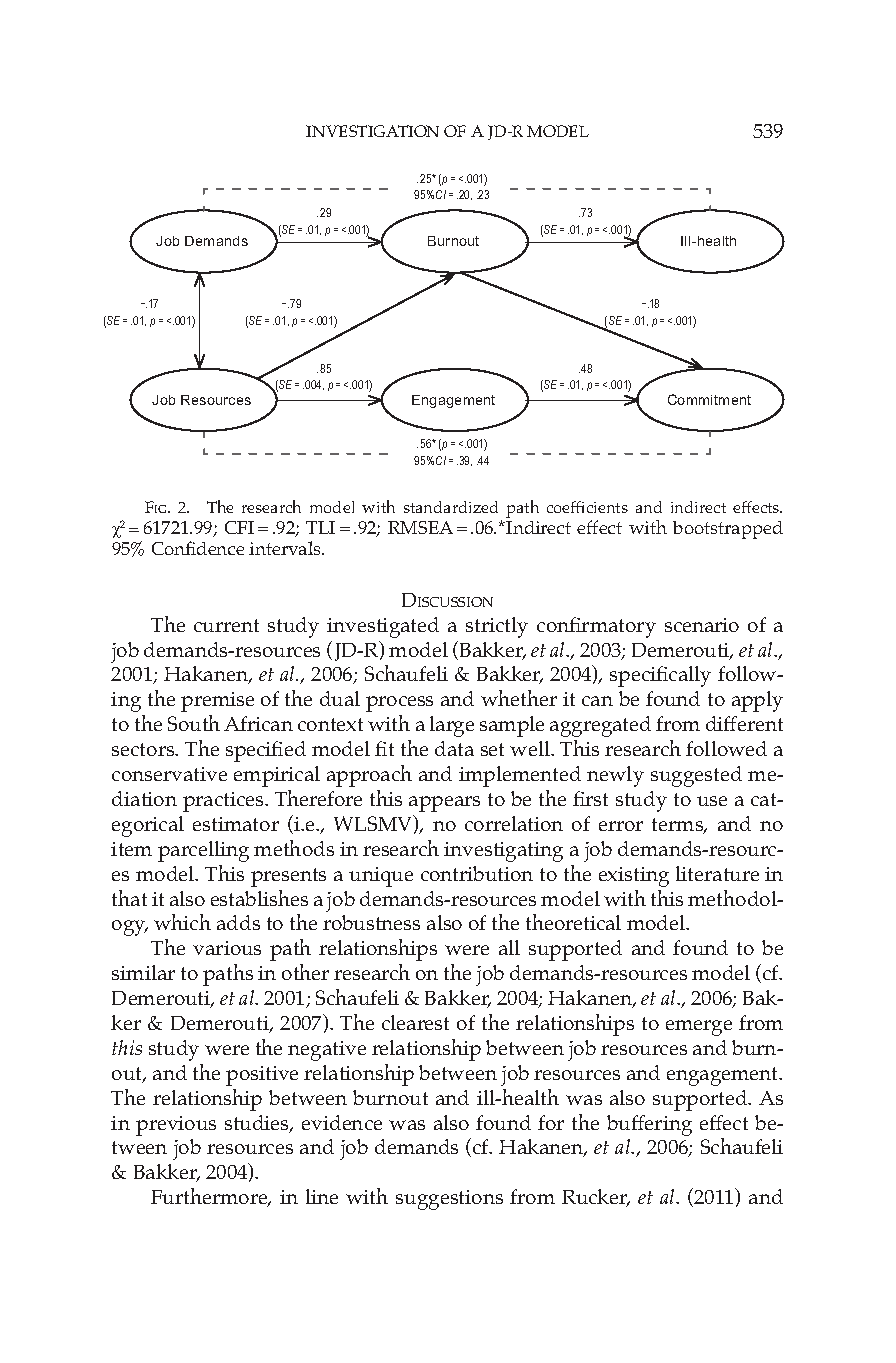 This screenshot has height=1363, width=896. Describe the element at coordinates (372, 131) in the screenshot. I see `Investigation` at that location.
